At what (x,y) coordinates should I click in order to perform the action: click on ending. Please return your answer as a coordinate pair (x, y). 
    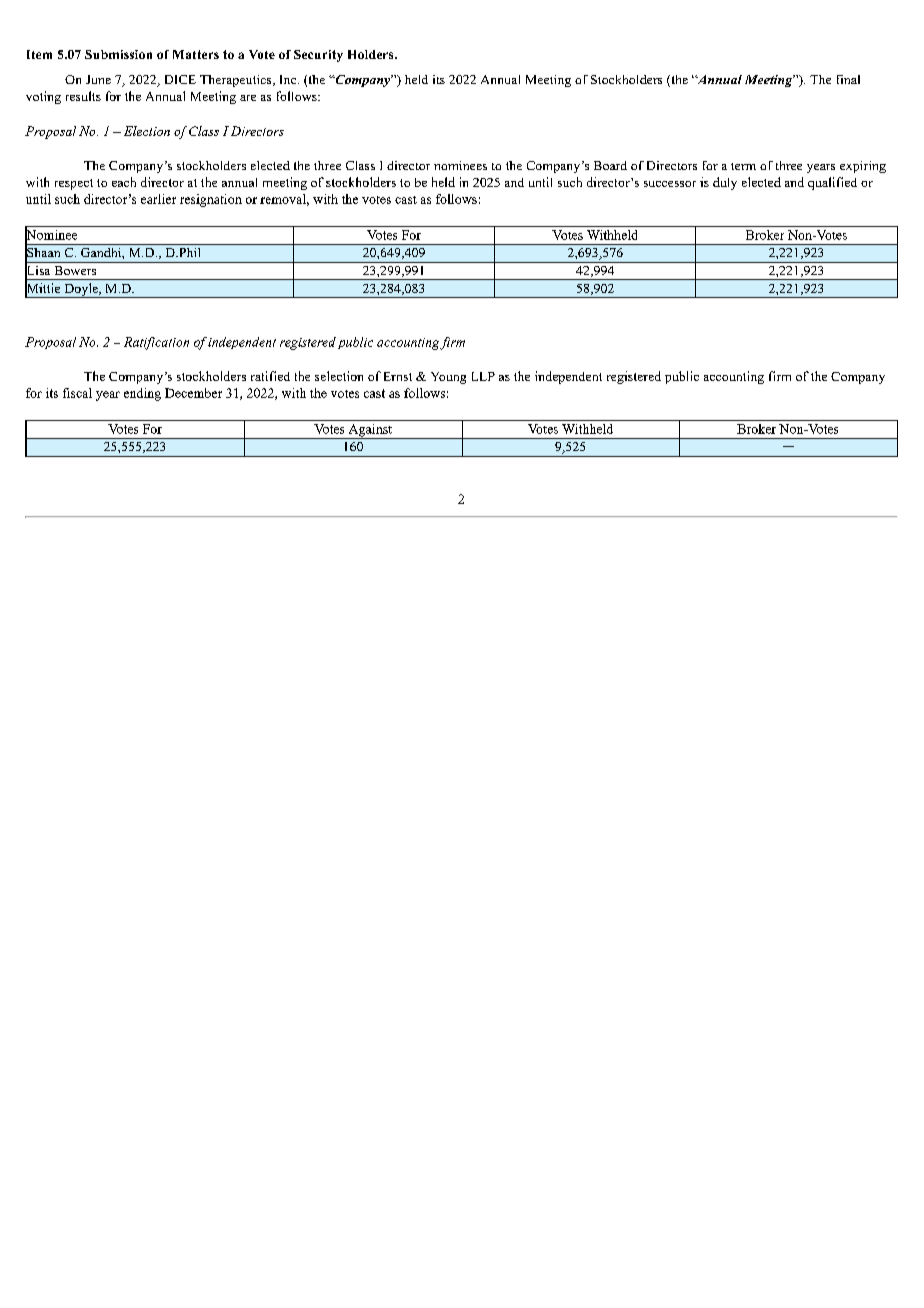
    Looking at the image, I should click on (142, 394).
